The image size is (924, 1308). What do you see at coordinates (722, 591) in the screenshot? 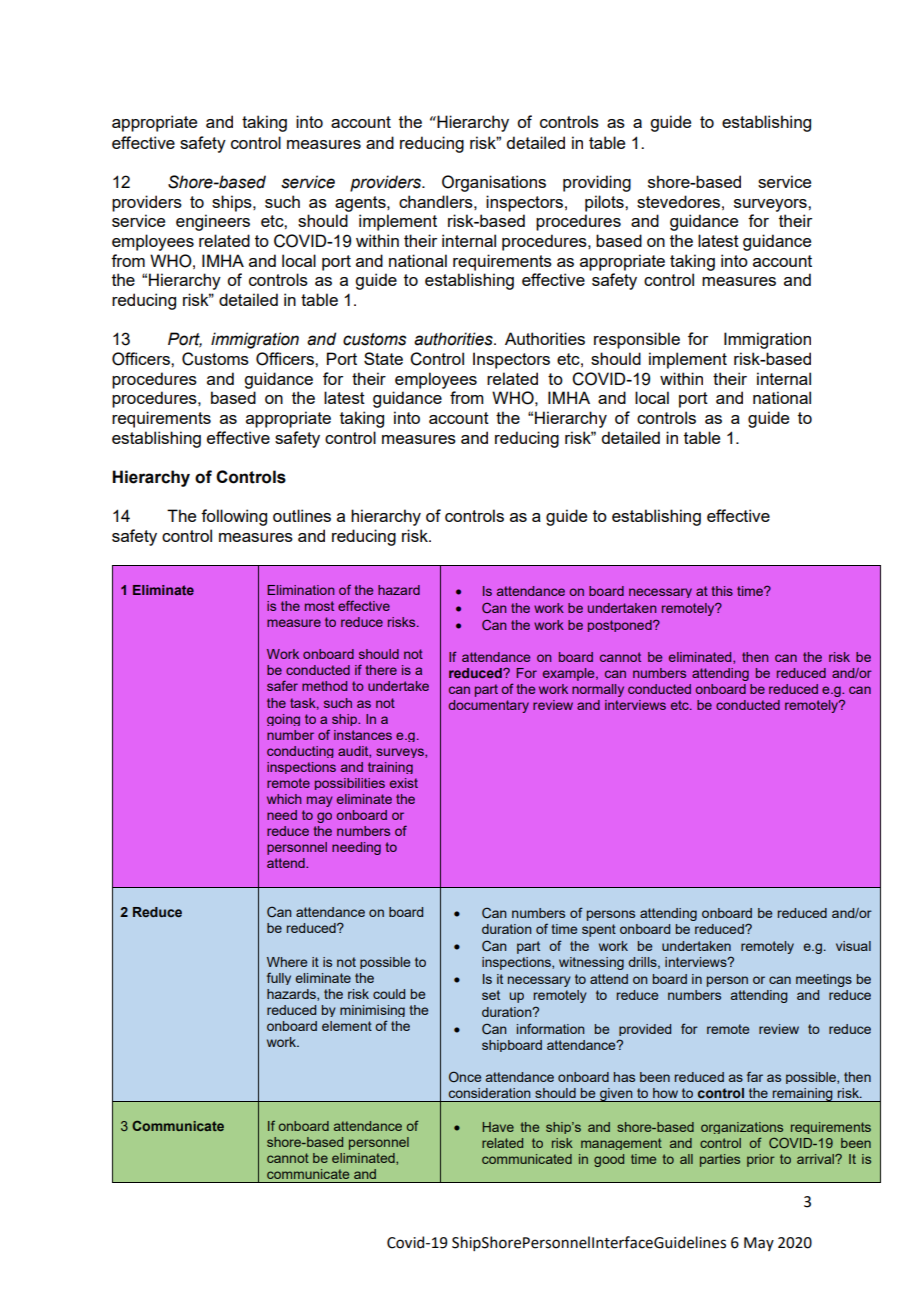
I see `this` at bounding box center [722, 591].
